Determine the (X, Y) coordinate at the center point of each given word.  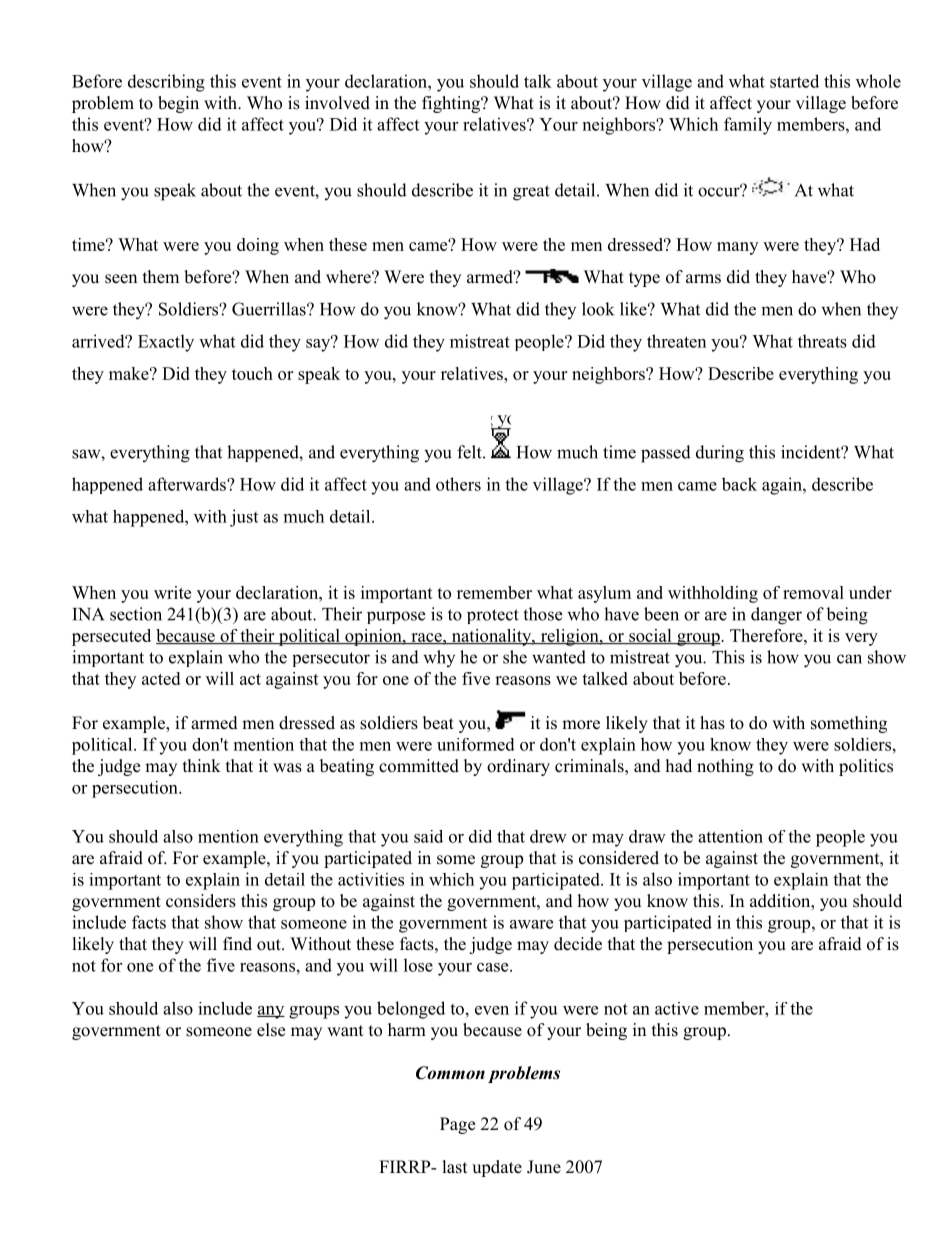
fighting (452, 104)
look (598, 309)
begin (178, 104)
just (244, 518)
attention (730, 836)
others (458, 484)
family (748, 126)
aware (531, 924)
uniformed (476, 744)
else (271, 1030)
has (712, 723)
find (237, 944)
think (202, 765)
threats (822, 341)
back (739, 484)
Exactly (166, 343)
